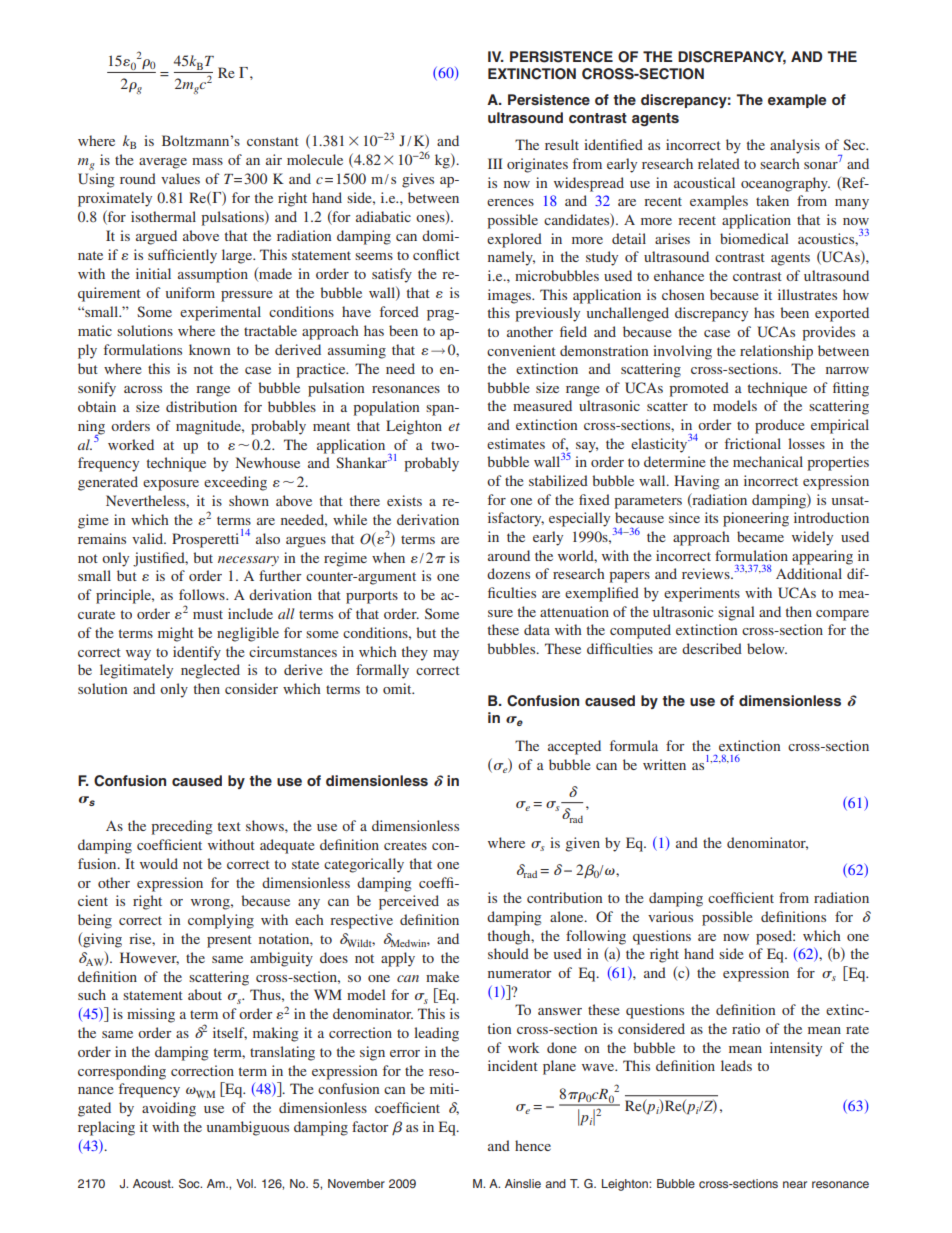 This screenshot has height=1233, width=952. I want to click on produce, so click(779, 426).
